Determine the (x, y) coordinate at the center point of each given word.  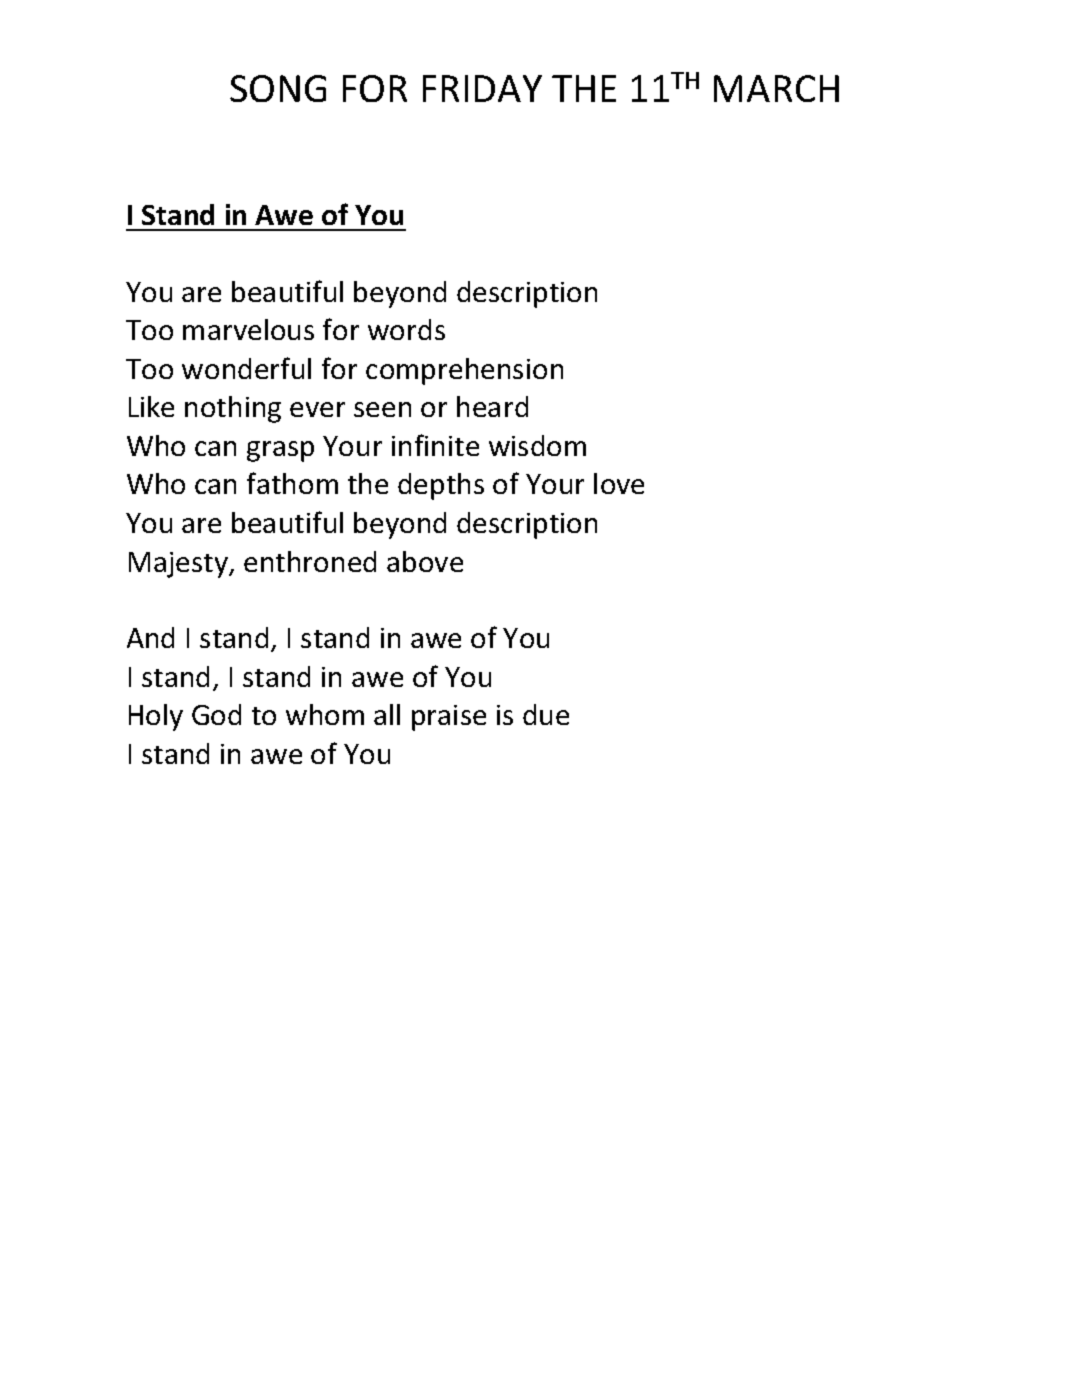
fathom (292, 483)
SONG (278, 88)
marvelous (248, 329)
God (216, 714)
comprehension (464, 371)
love (619, 483)
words (406, 329)
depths (441, 486)
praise (449, 718)
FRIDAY (482, 88)
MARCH (776, 88)
